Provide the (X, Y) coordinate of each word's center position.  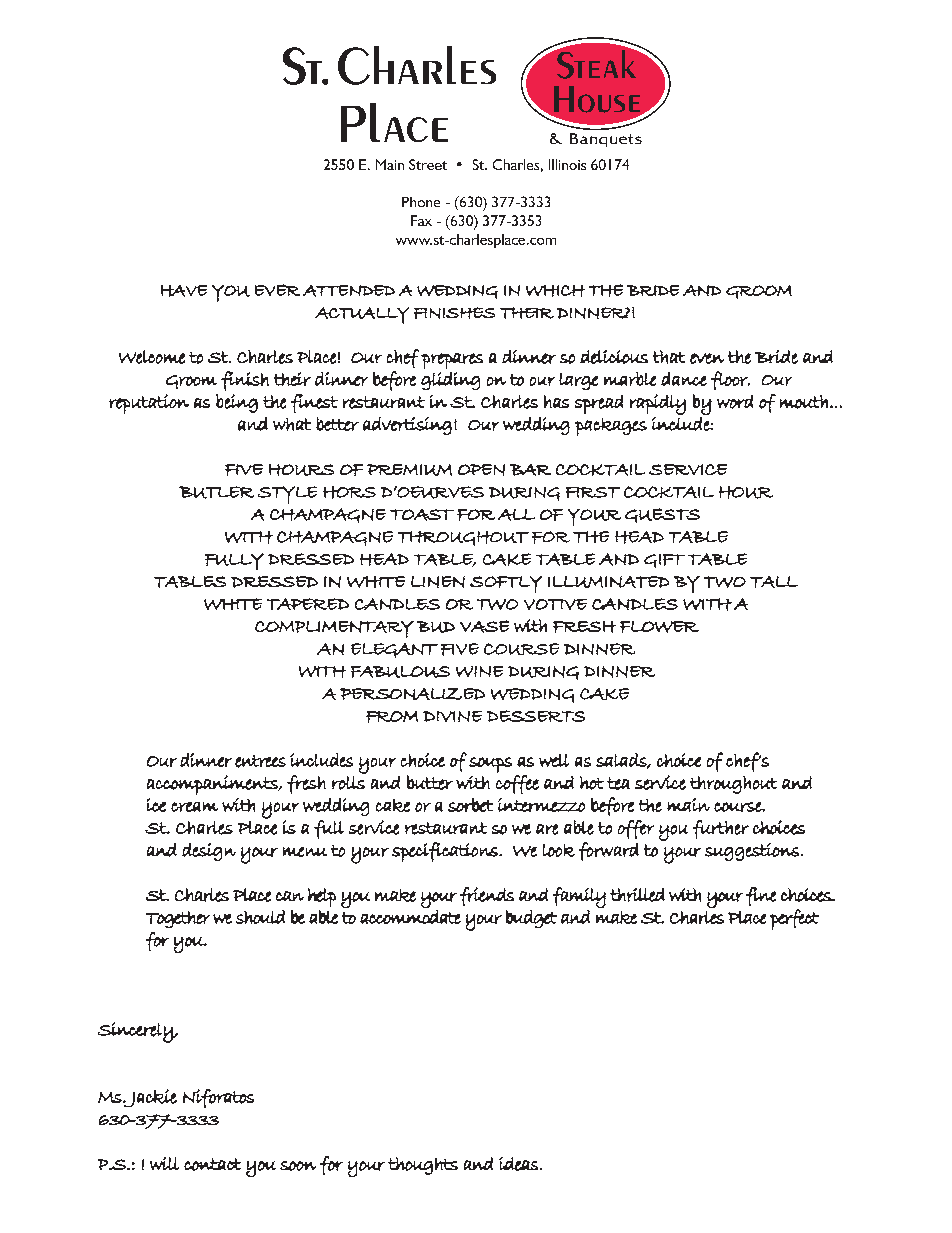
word (735, 402)
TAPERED (308, 604)
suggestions (752, 852)
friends (487, 896)
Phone (421, 202)
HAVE (184, 291)
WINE (479, 671)
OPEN (481, 470)
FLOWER (659, 627)
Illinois (567, 164)
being (237, 403)
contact (212, 1164)
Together (178, 919)
